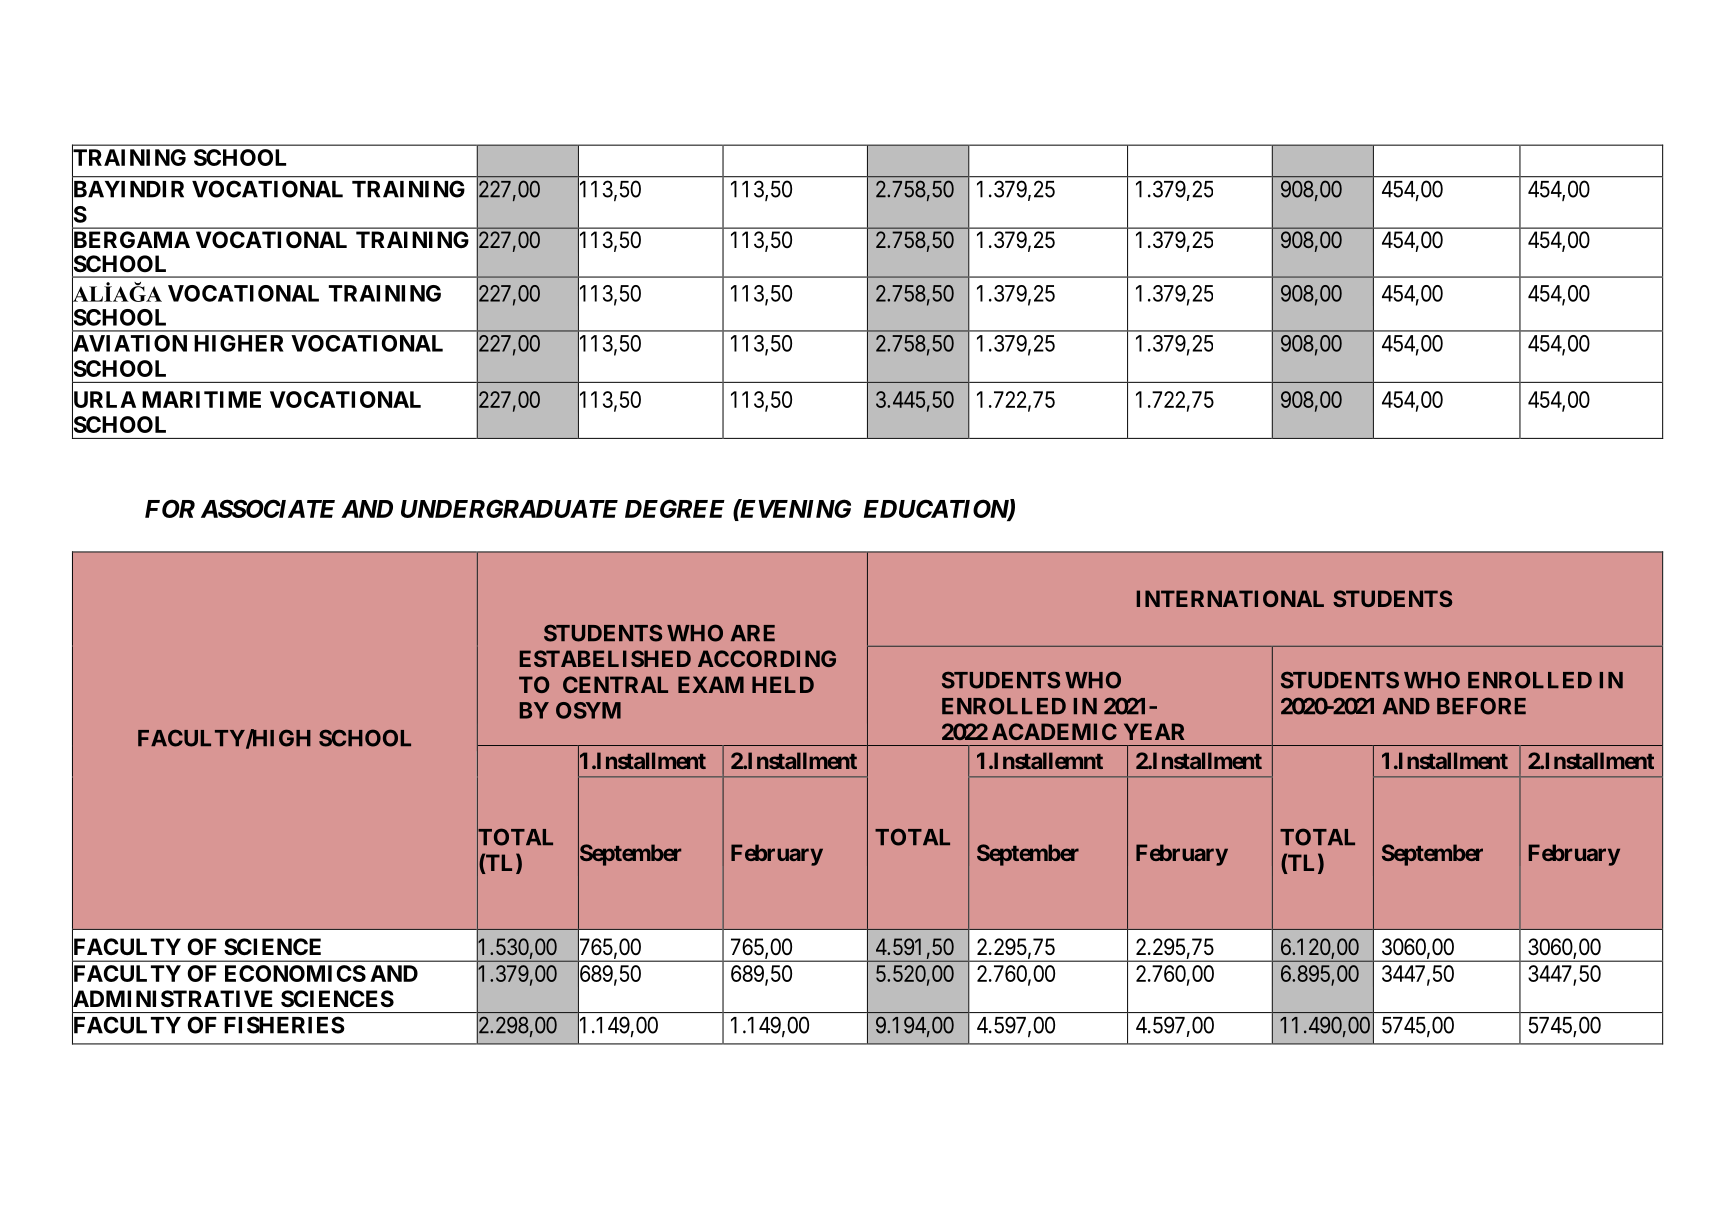 The height and width of the image is (1214, 1717). I want to click on ADMINISTRATIVE, so click(172, 999).
